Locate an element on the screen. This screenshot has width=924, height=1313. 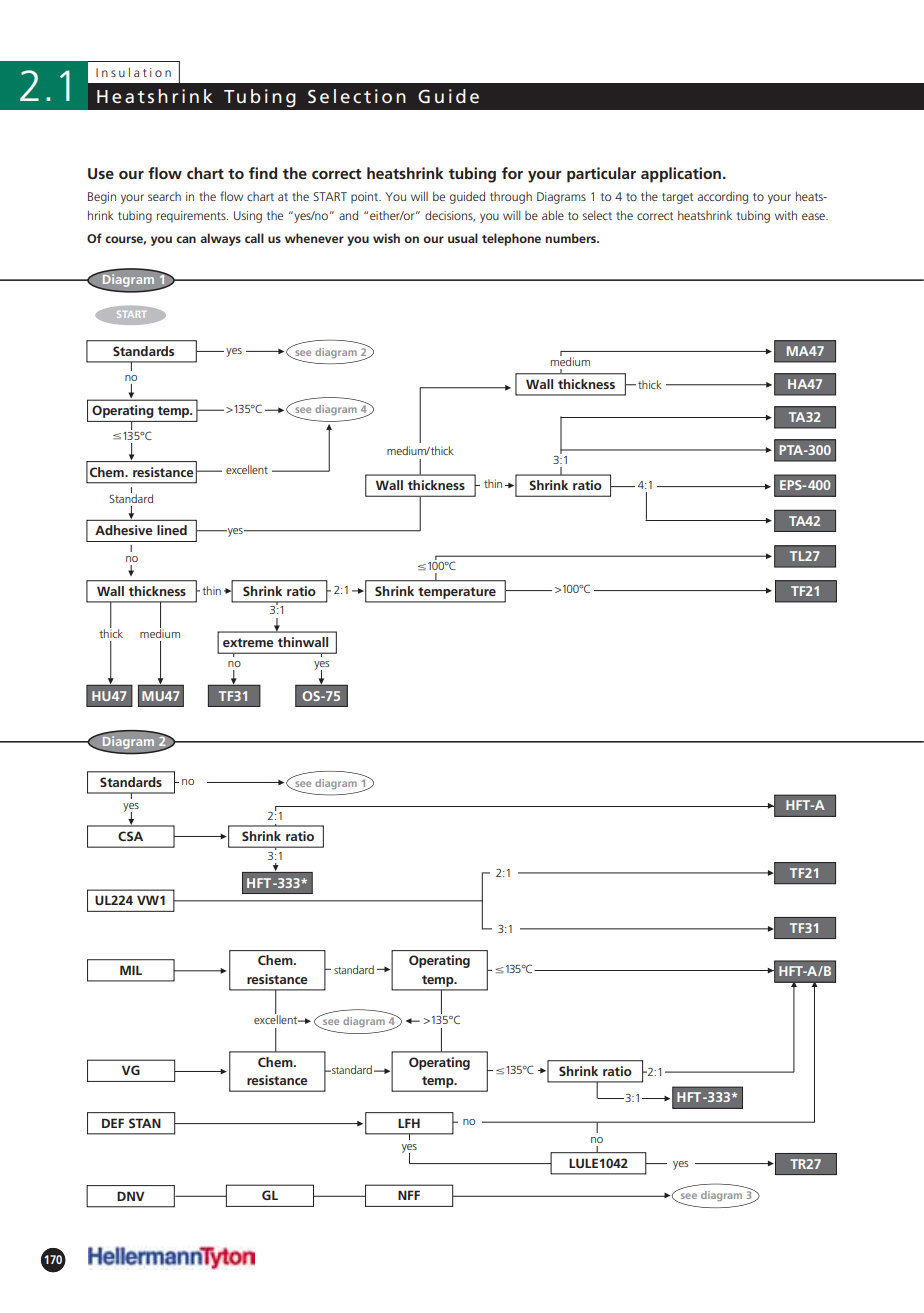
DEF is located at coordinates (113, 1123).
